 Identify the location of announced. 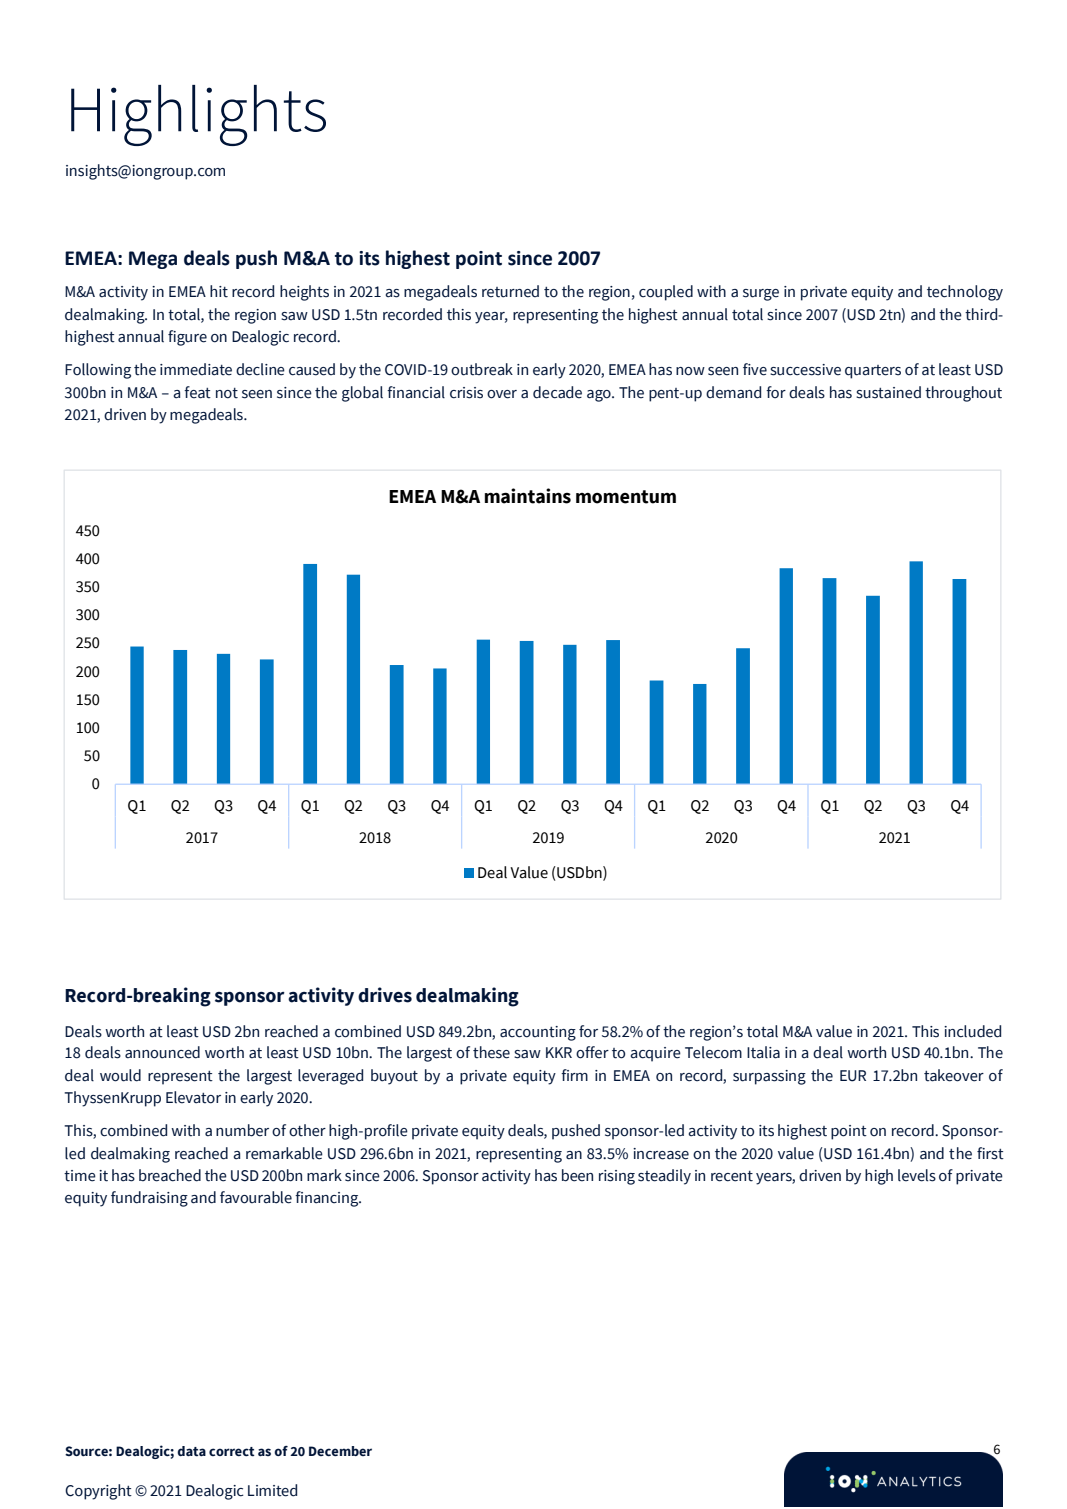
(162, 1052).
